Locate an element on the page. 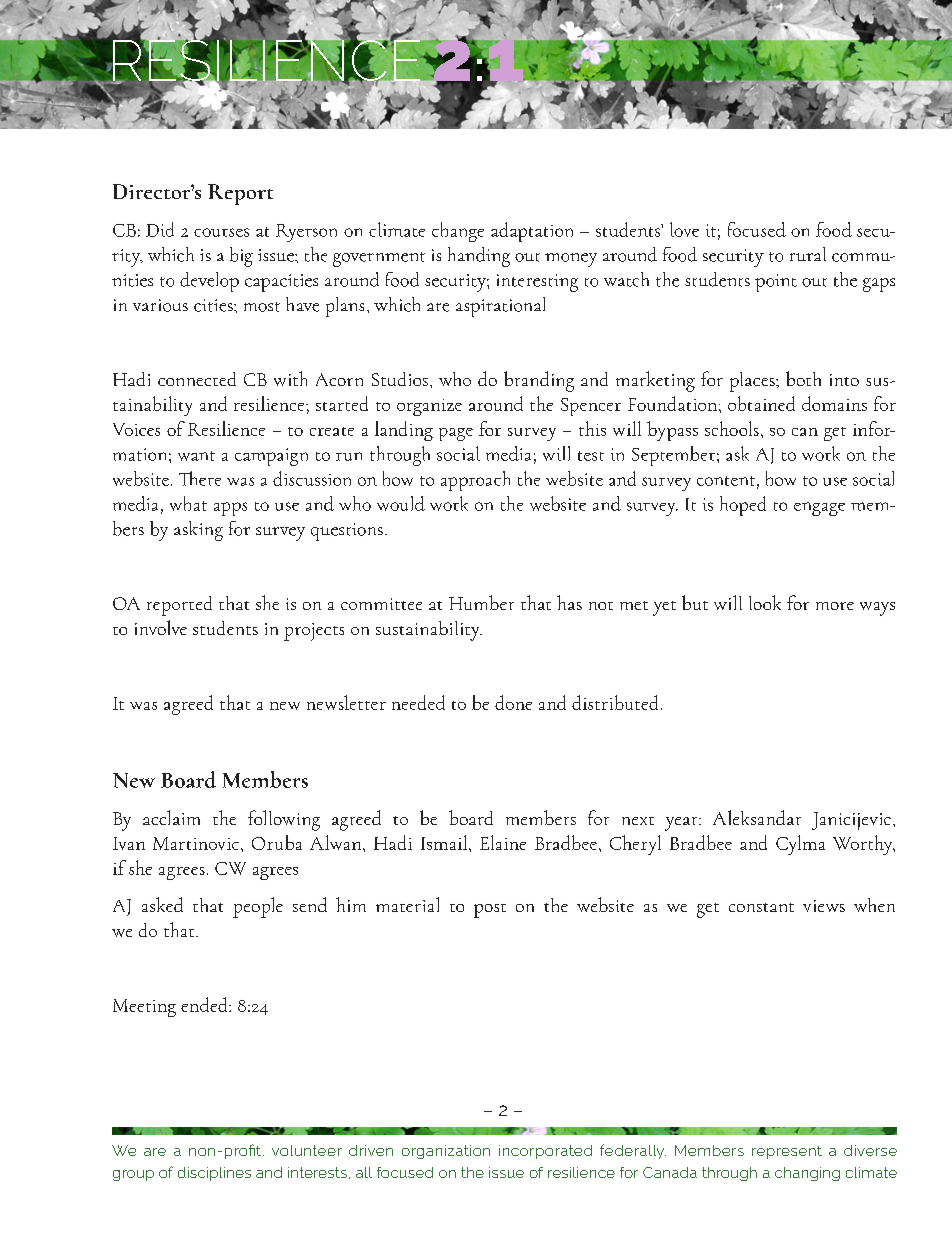 This document has width=952, height=1233. done is located at coordinates (513, 702).
